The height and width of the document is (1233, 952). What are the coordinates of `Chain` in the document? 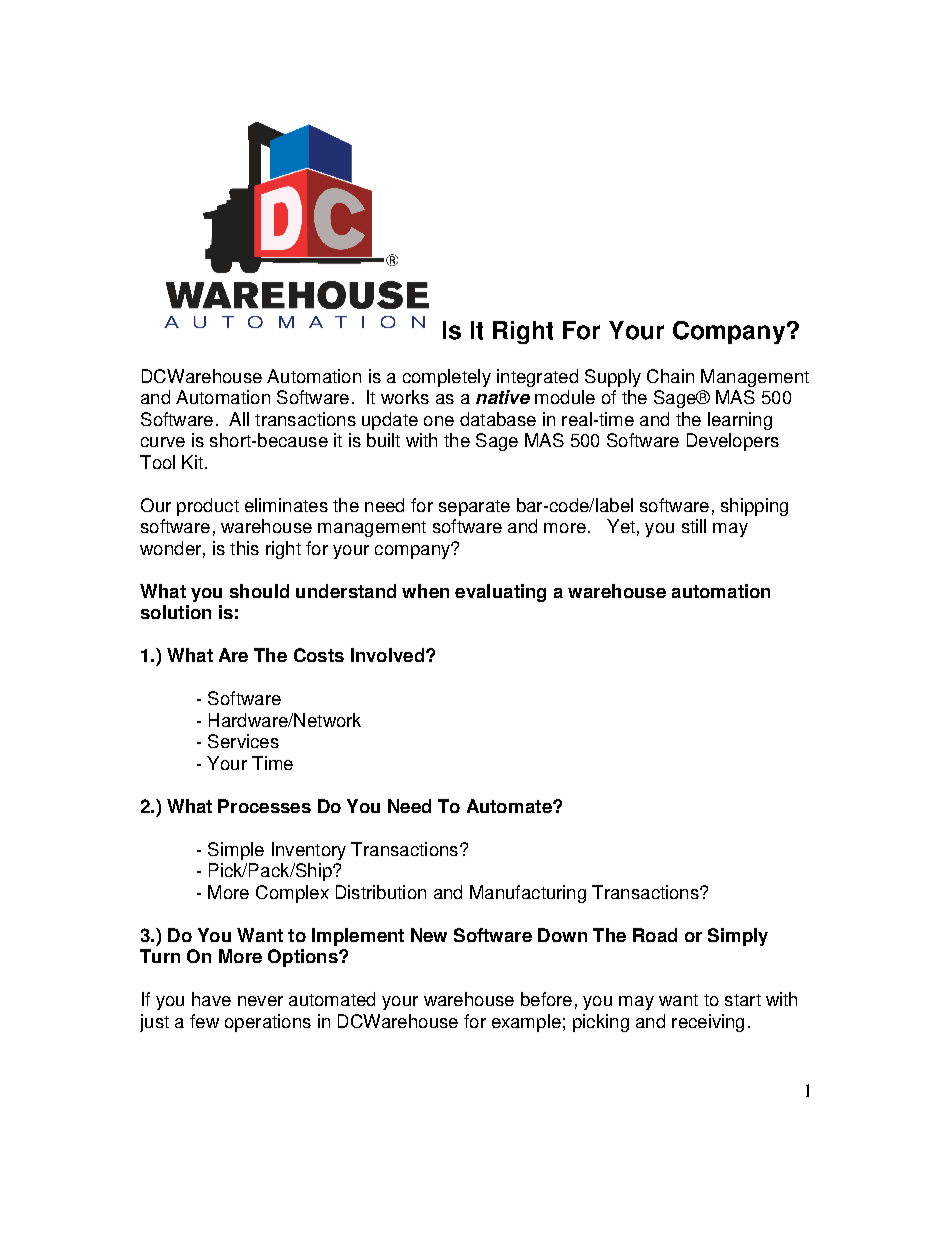 It's located at (670, 376).
